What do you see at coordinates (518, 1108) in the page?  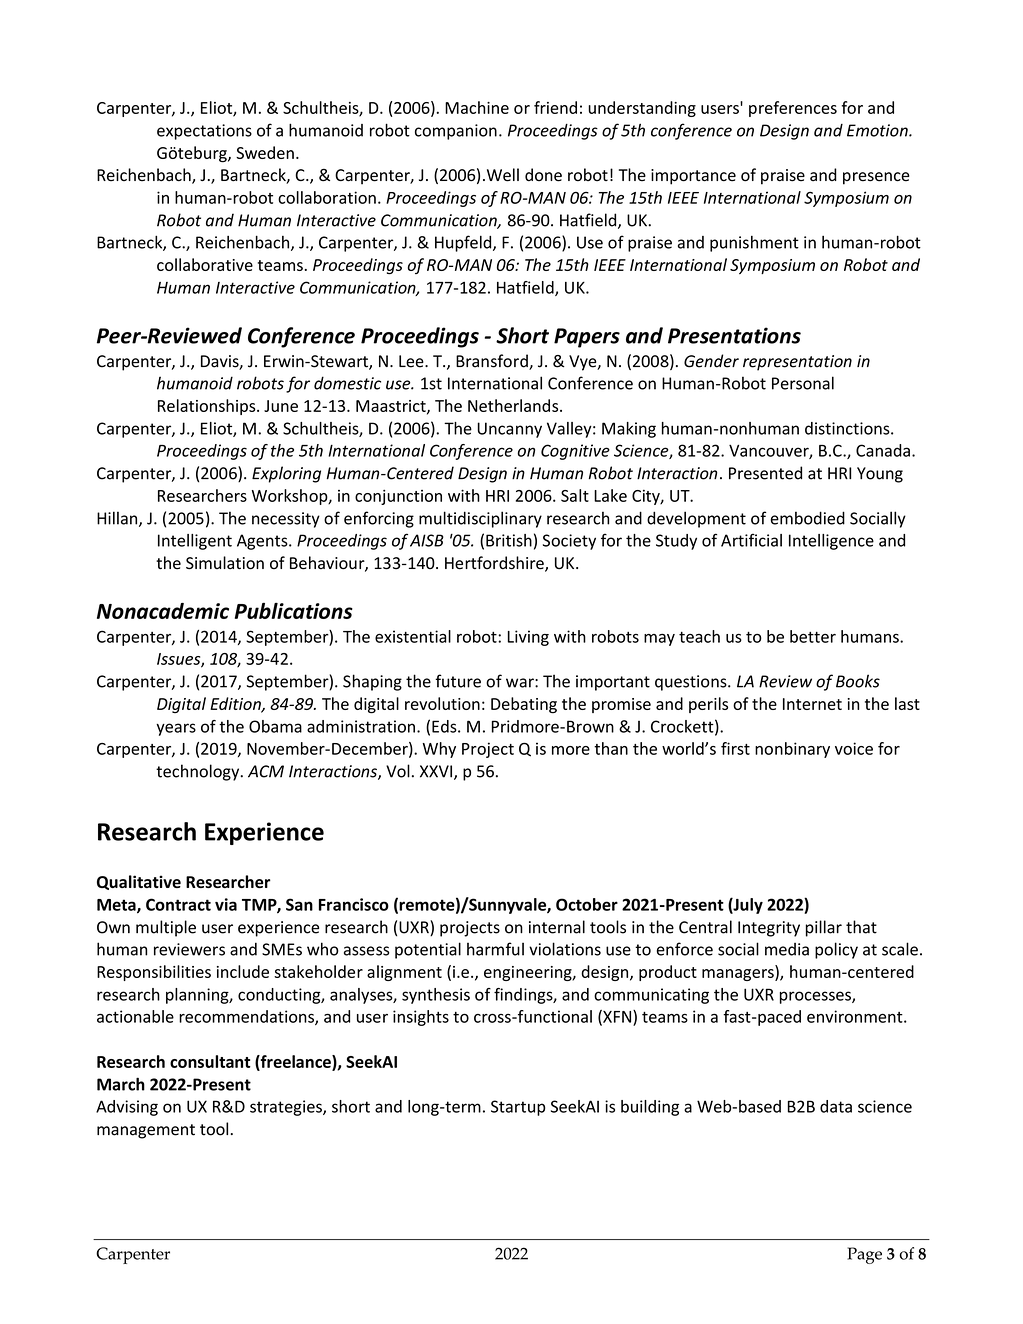 I see `Startup` at bounding box center [518, 1108].
